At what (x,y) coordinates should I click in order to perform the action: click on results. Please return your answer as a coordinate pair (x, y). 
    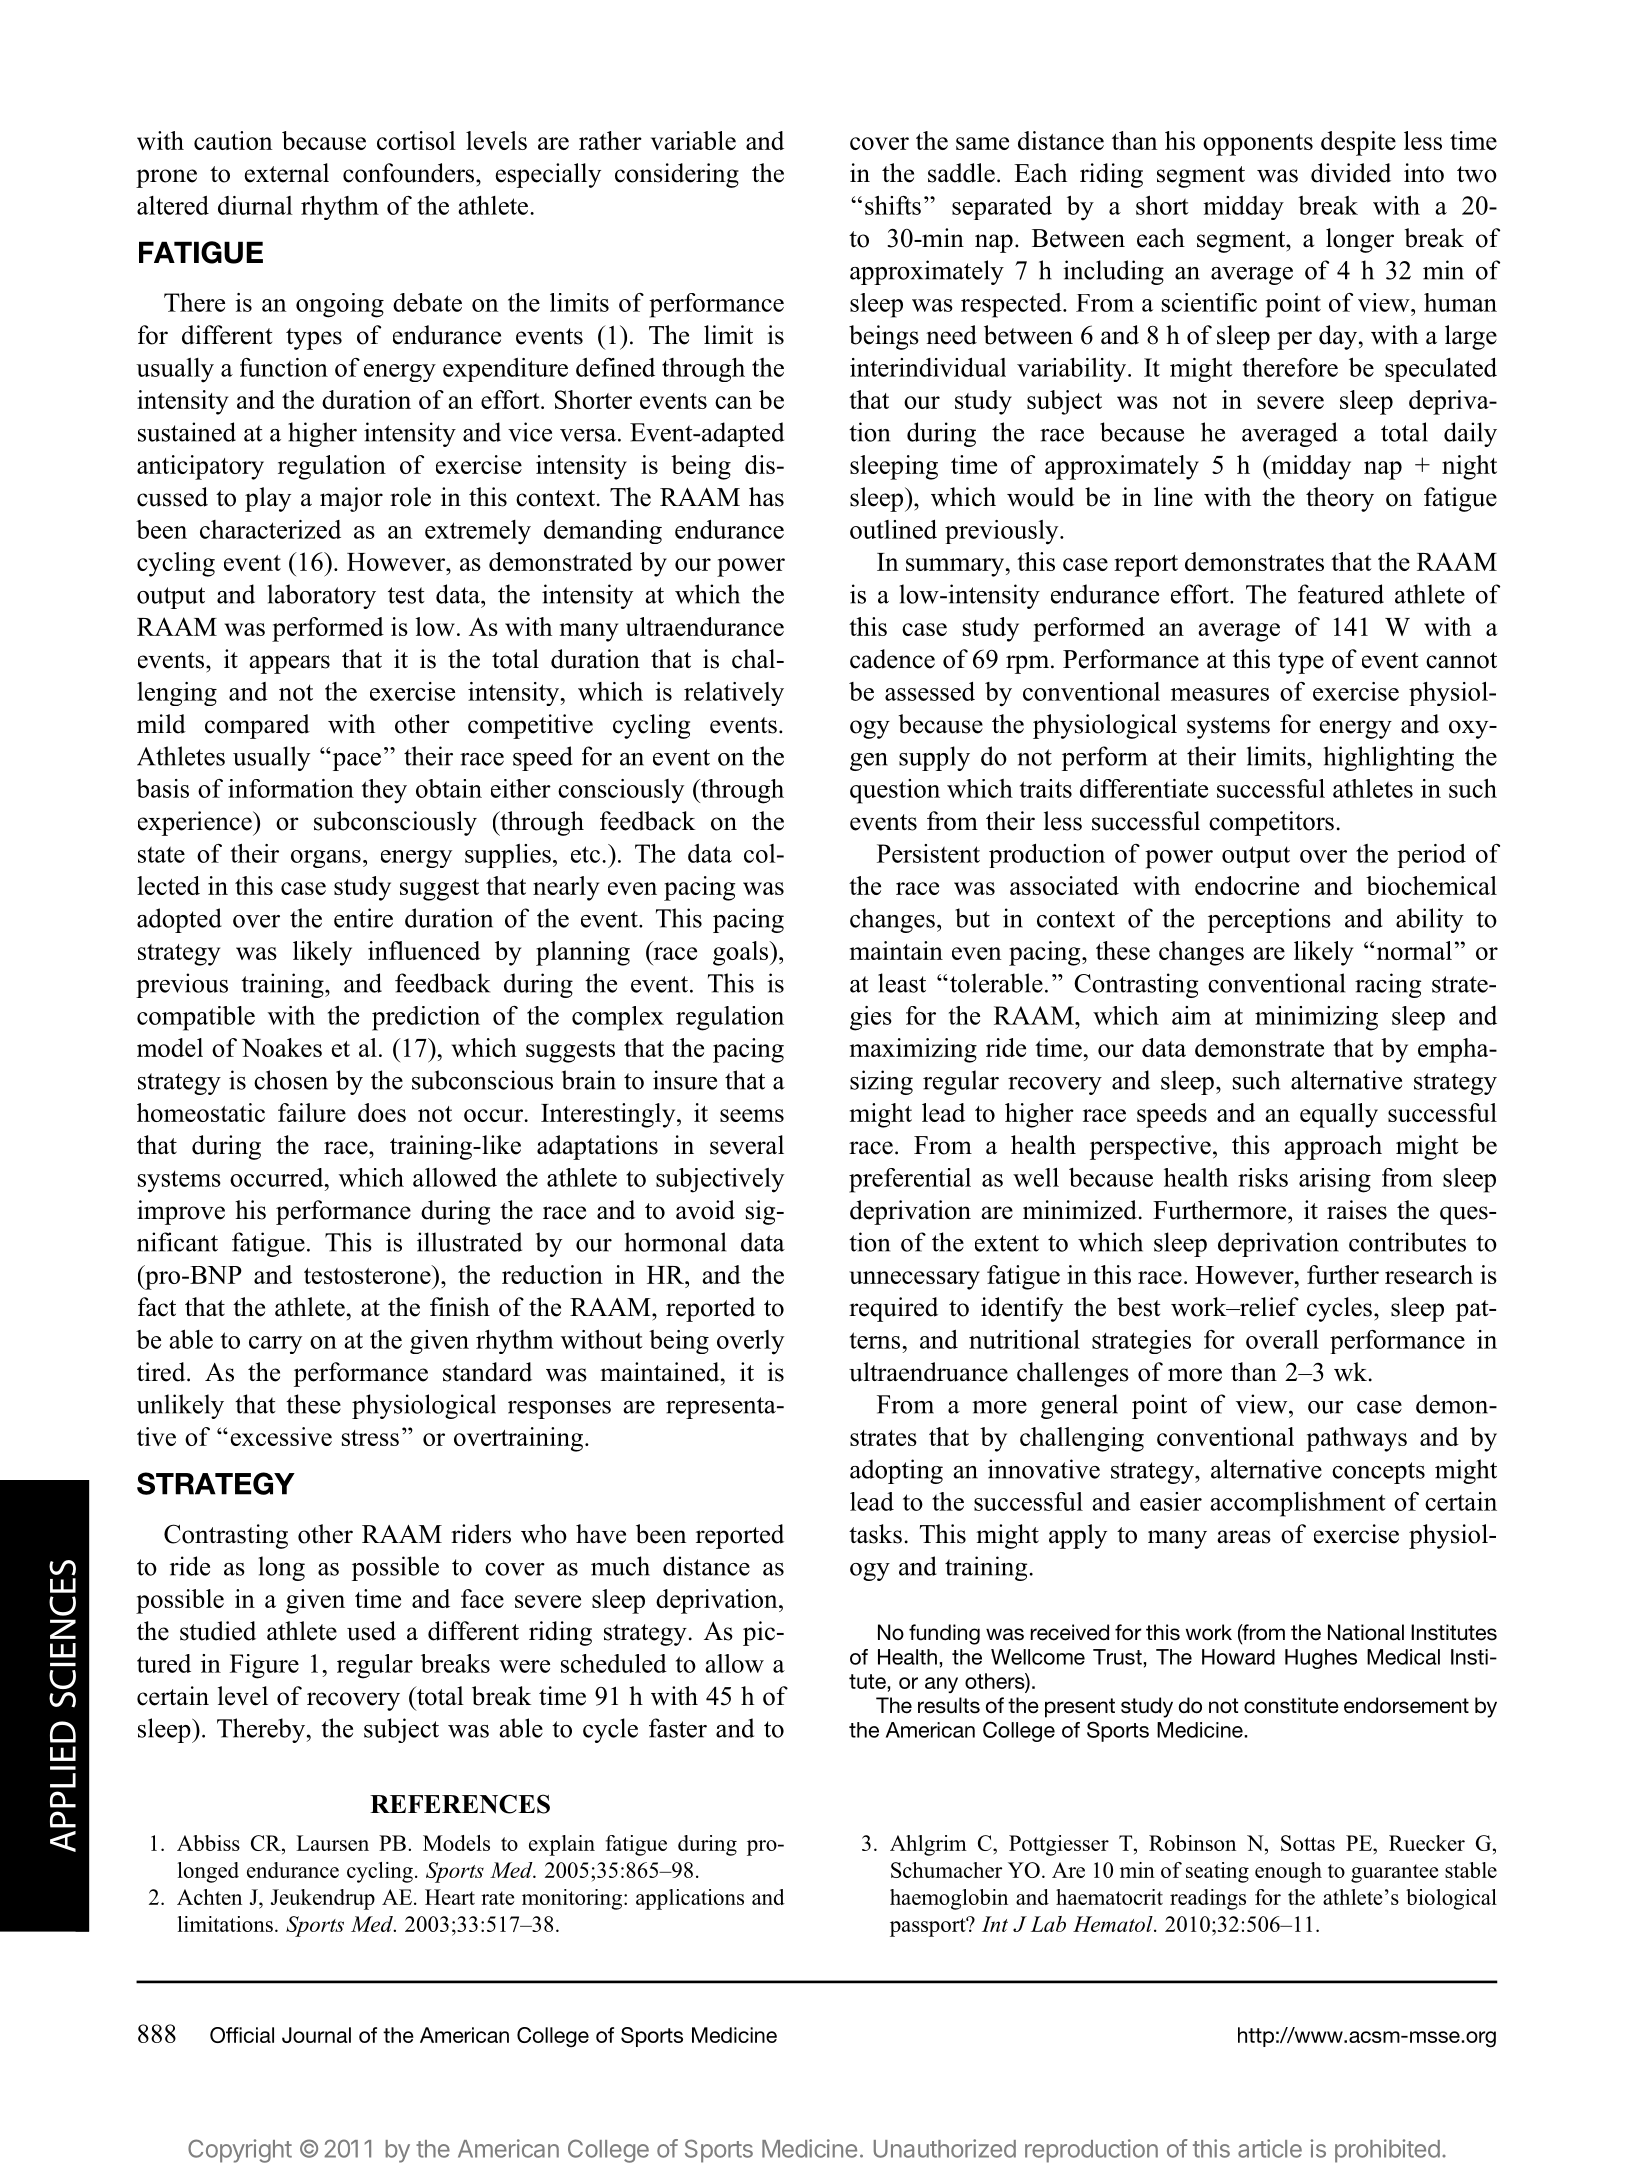
    Looking at the image, I should click on (949, 1705).
